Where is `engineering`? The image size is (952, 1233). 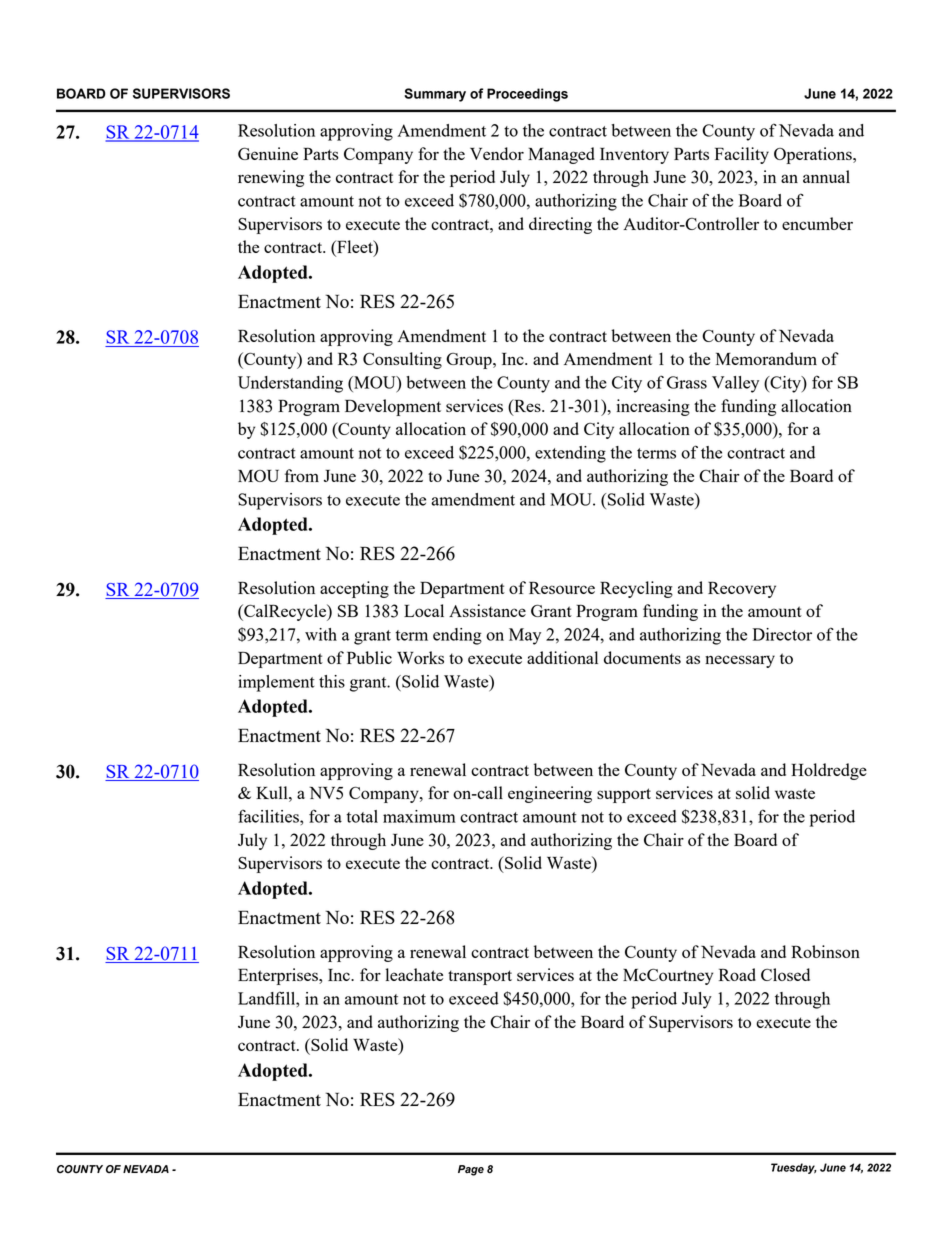 engineering is located at coordinates (550, 794).
